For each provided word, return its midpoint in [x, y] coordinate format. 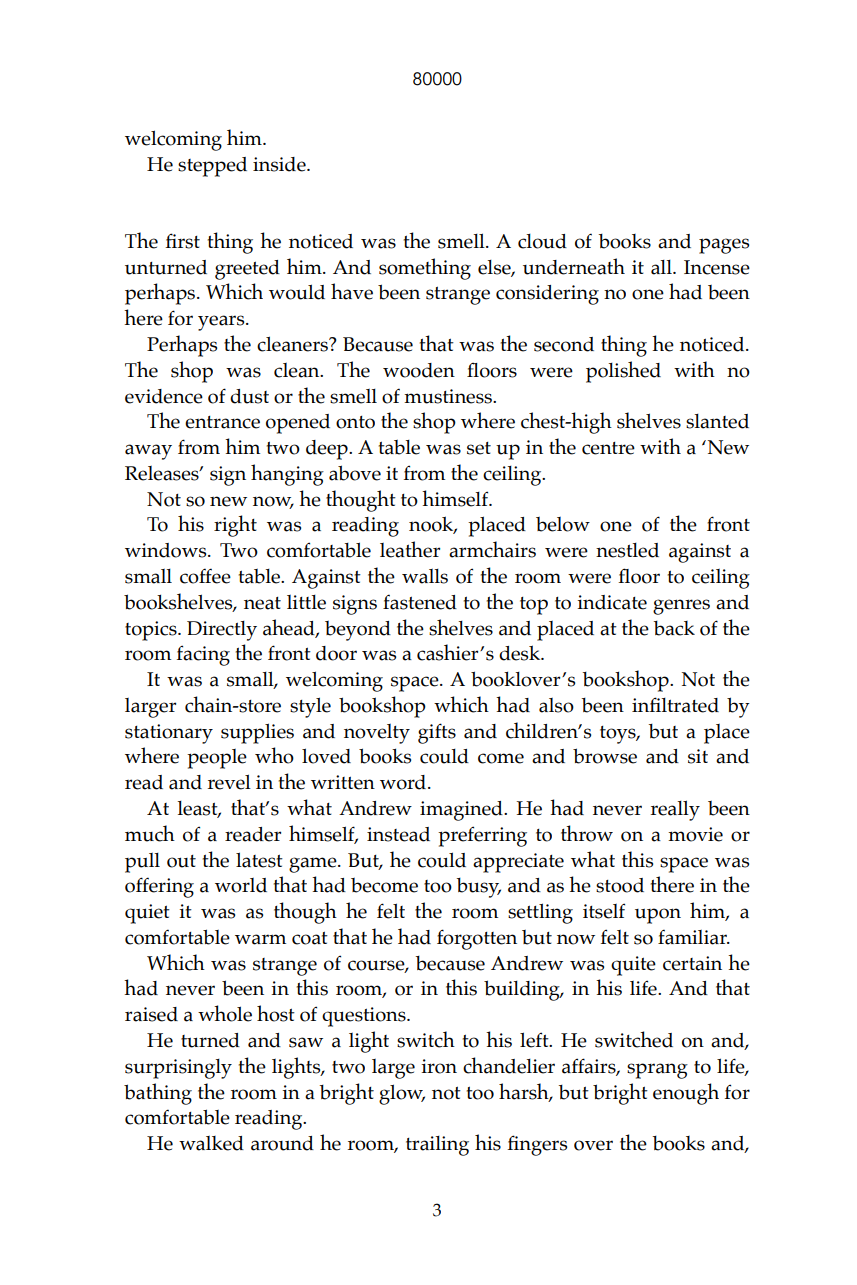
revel [229, 782]
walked [211, 1143]
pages [724, 246]
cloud [542, 241]
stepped [212, 167]
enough [686, 1094]
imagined [462, 811]
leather [410, 549]
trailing [437, 1146]
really [675, 810]
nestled [627, 550]
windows [167, 550]
